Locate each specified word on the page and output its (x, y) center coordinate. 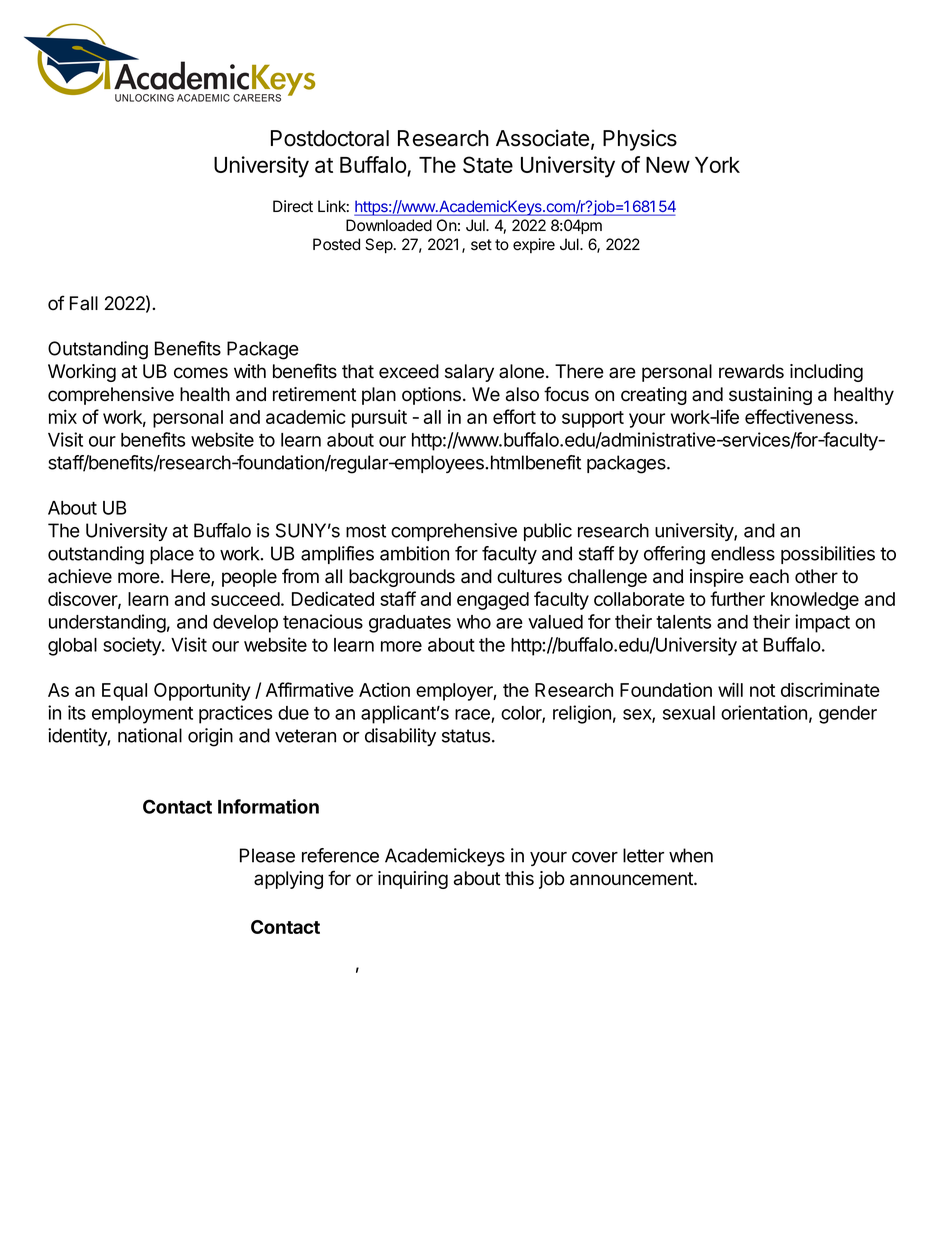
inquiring (413, 880)
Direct (293, 206)
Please (267, 855)
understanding (107, 623)
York (717, 165)
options (431, 396)
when (691, 855)
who (474, 622)
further (737, 598)
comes (201, 373)
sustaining (770, 396)
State (488, 164)
